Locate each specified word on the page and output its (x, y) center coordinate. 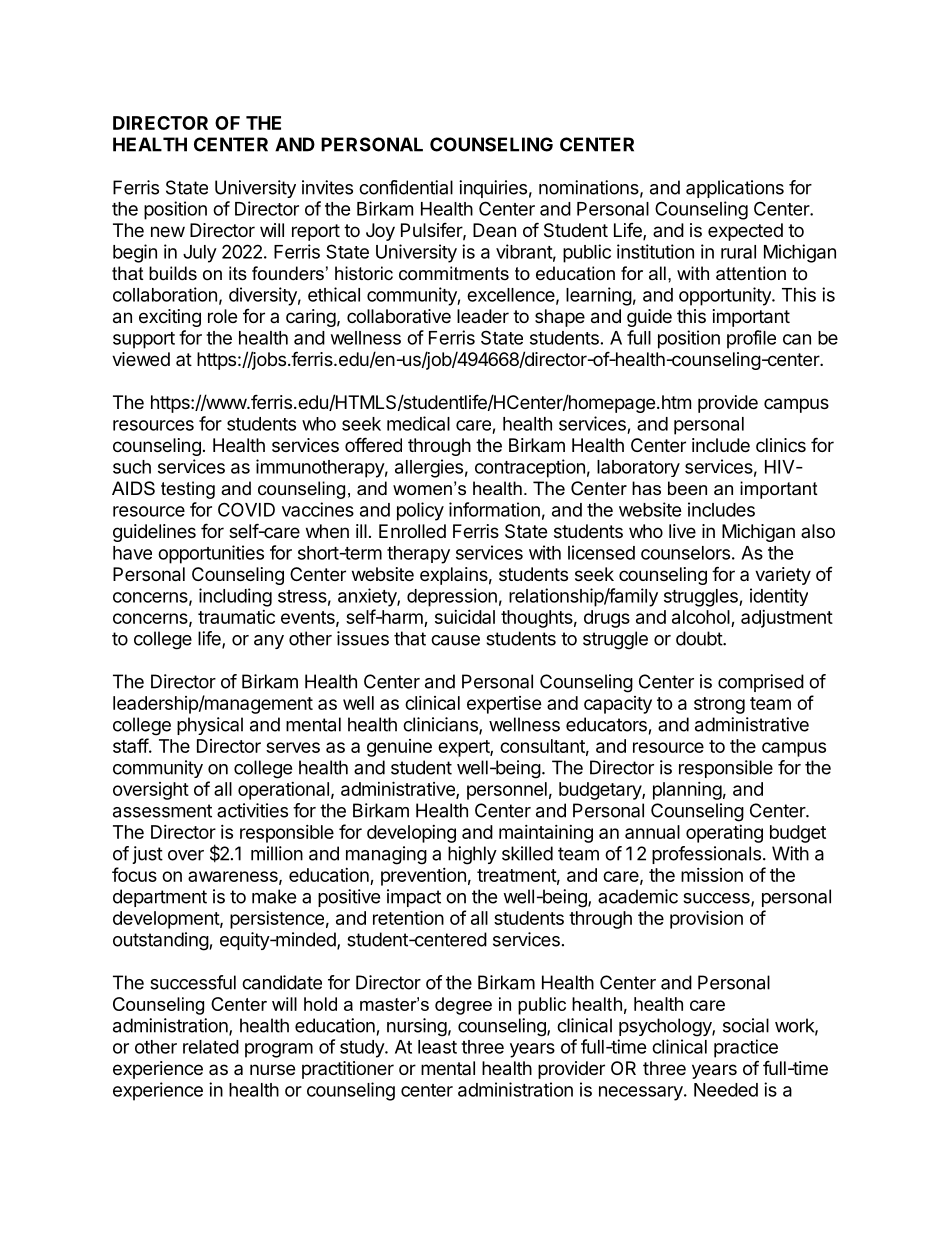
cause (455, 640)
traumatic (236, 617)
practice (746, 1048)
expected (745, 232)
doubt (700, 638)
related (211, 1047)
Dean (494, 230)
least (437, 1047)
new (168, 231)
